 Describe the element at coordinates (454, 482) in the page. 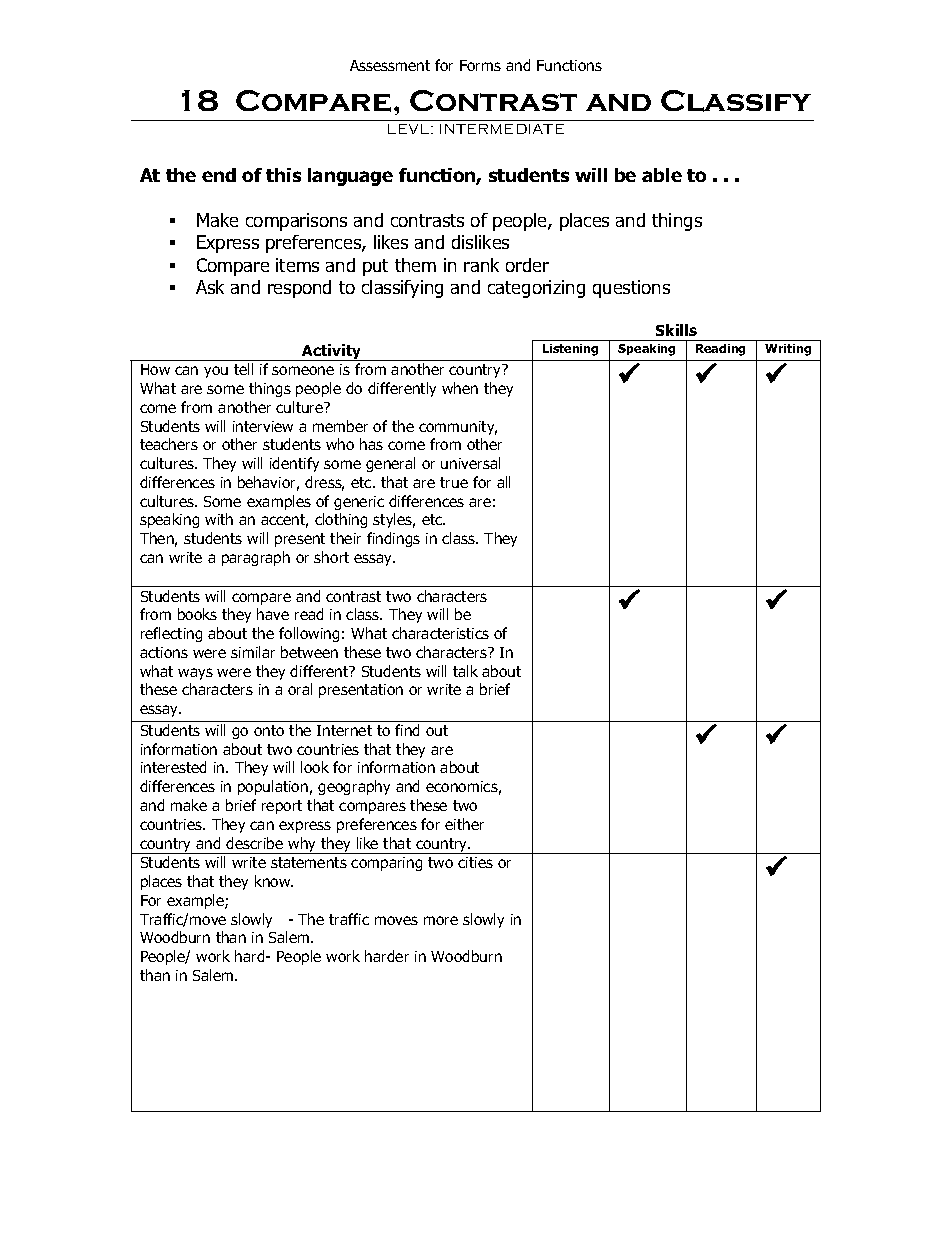

I see `true` at that location.
